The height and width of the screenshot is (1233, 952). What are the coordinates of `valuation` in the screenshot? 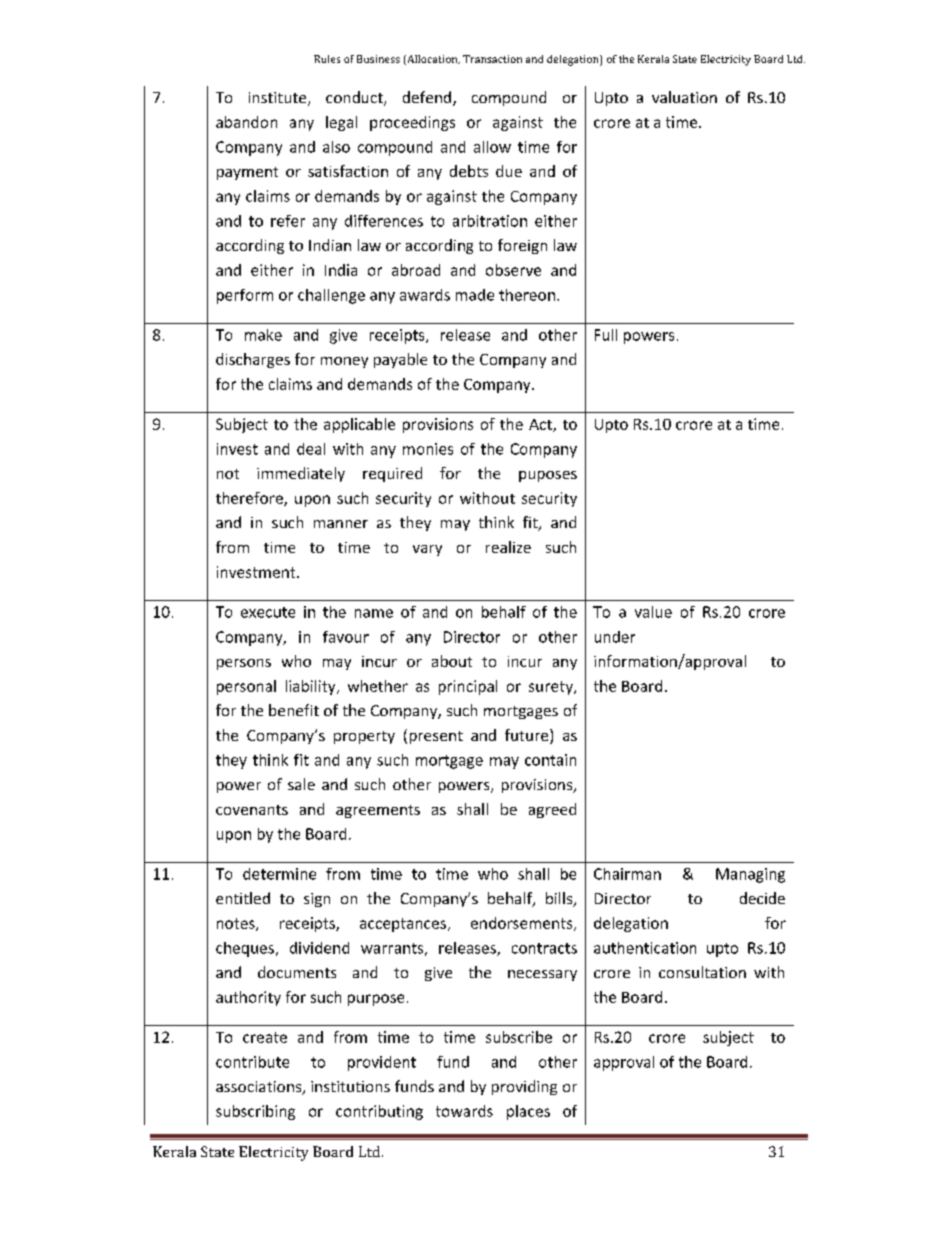 It's located at (684, 97).
